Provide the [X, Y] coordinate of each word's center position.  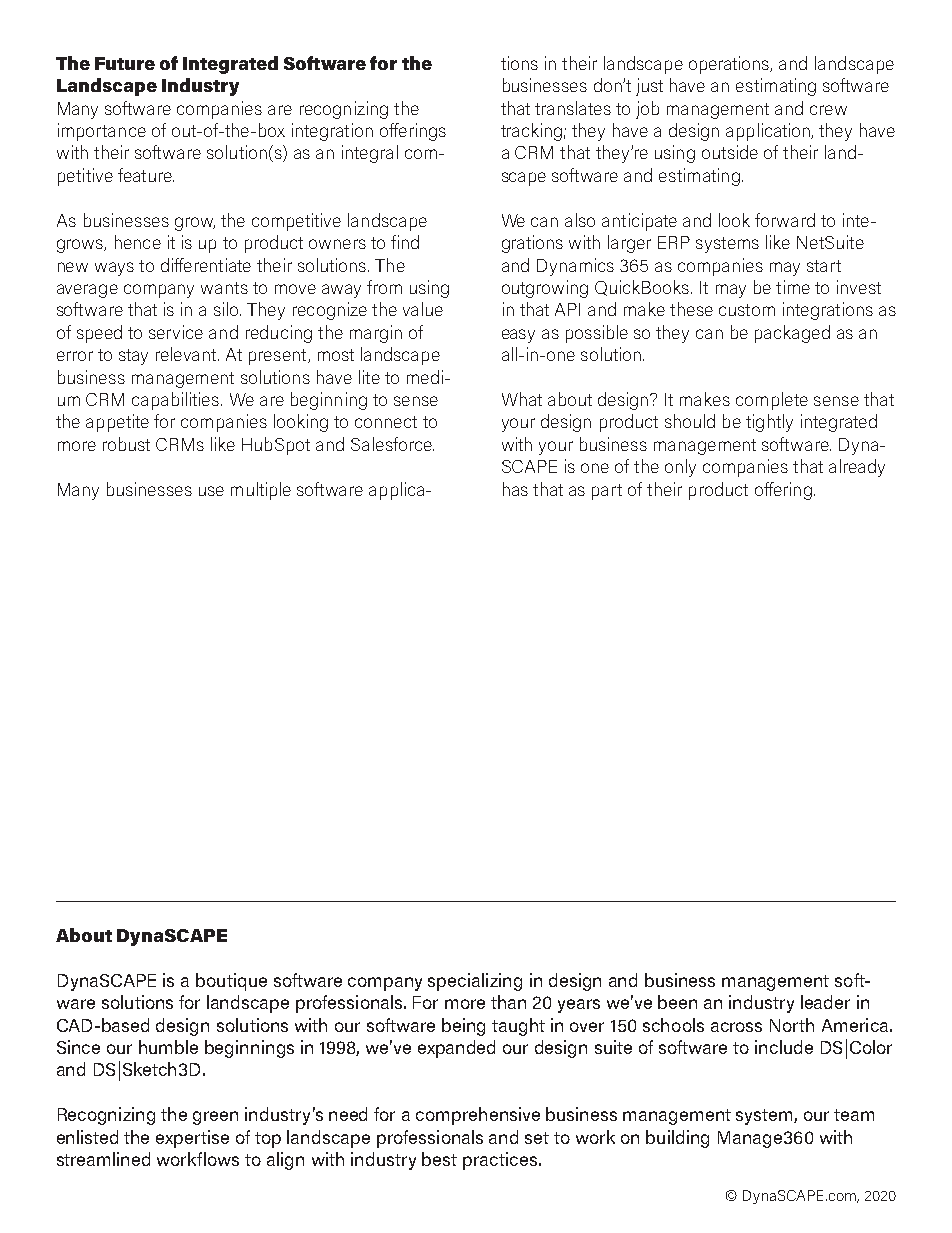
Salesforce [392, 444]
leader [825, 1002]
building [677, 1139]
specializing [475, 982]
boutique [231, 982]
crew [828, 110]
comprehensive [478, 1116]
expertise [192, 1139]
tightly [769, 423]
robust [126, 444]
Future [125, 63]
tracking [531, 132]
